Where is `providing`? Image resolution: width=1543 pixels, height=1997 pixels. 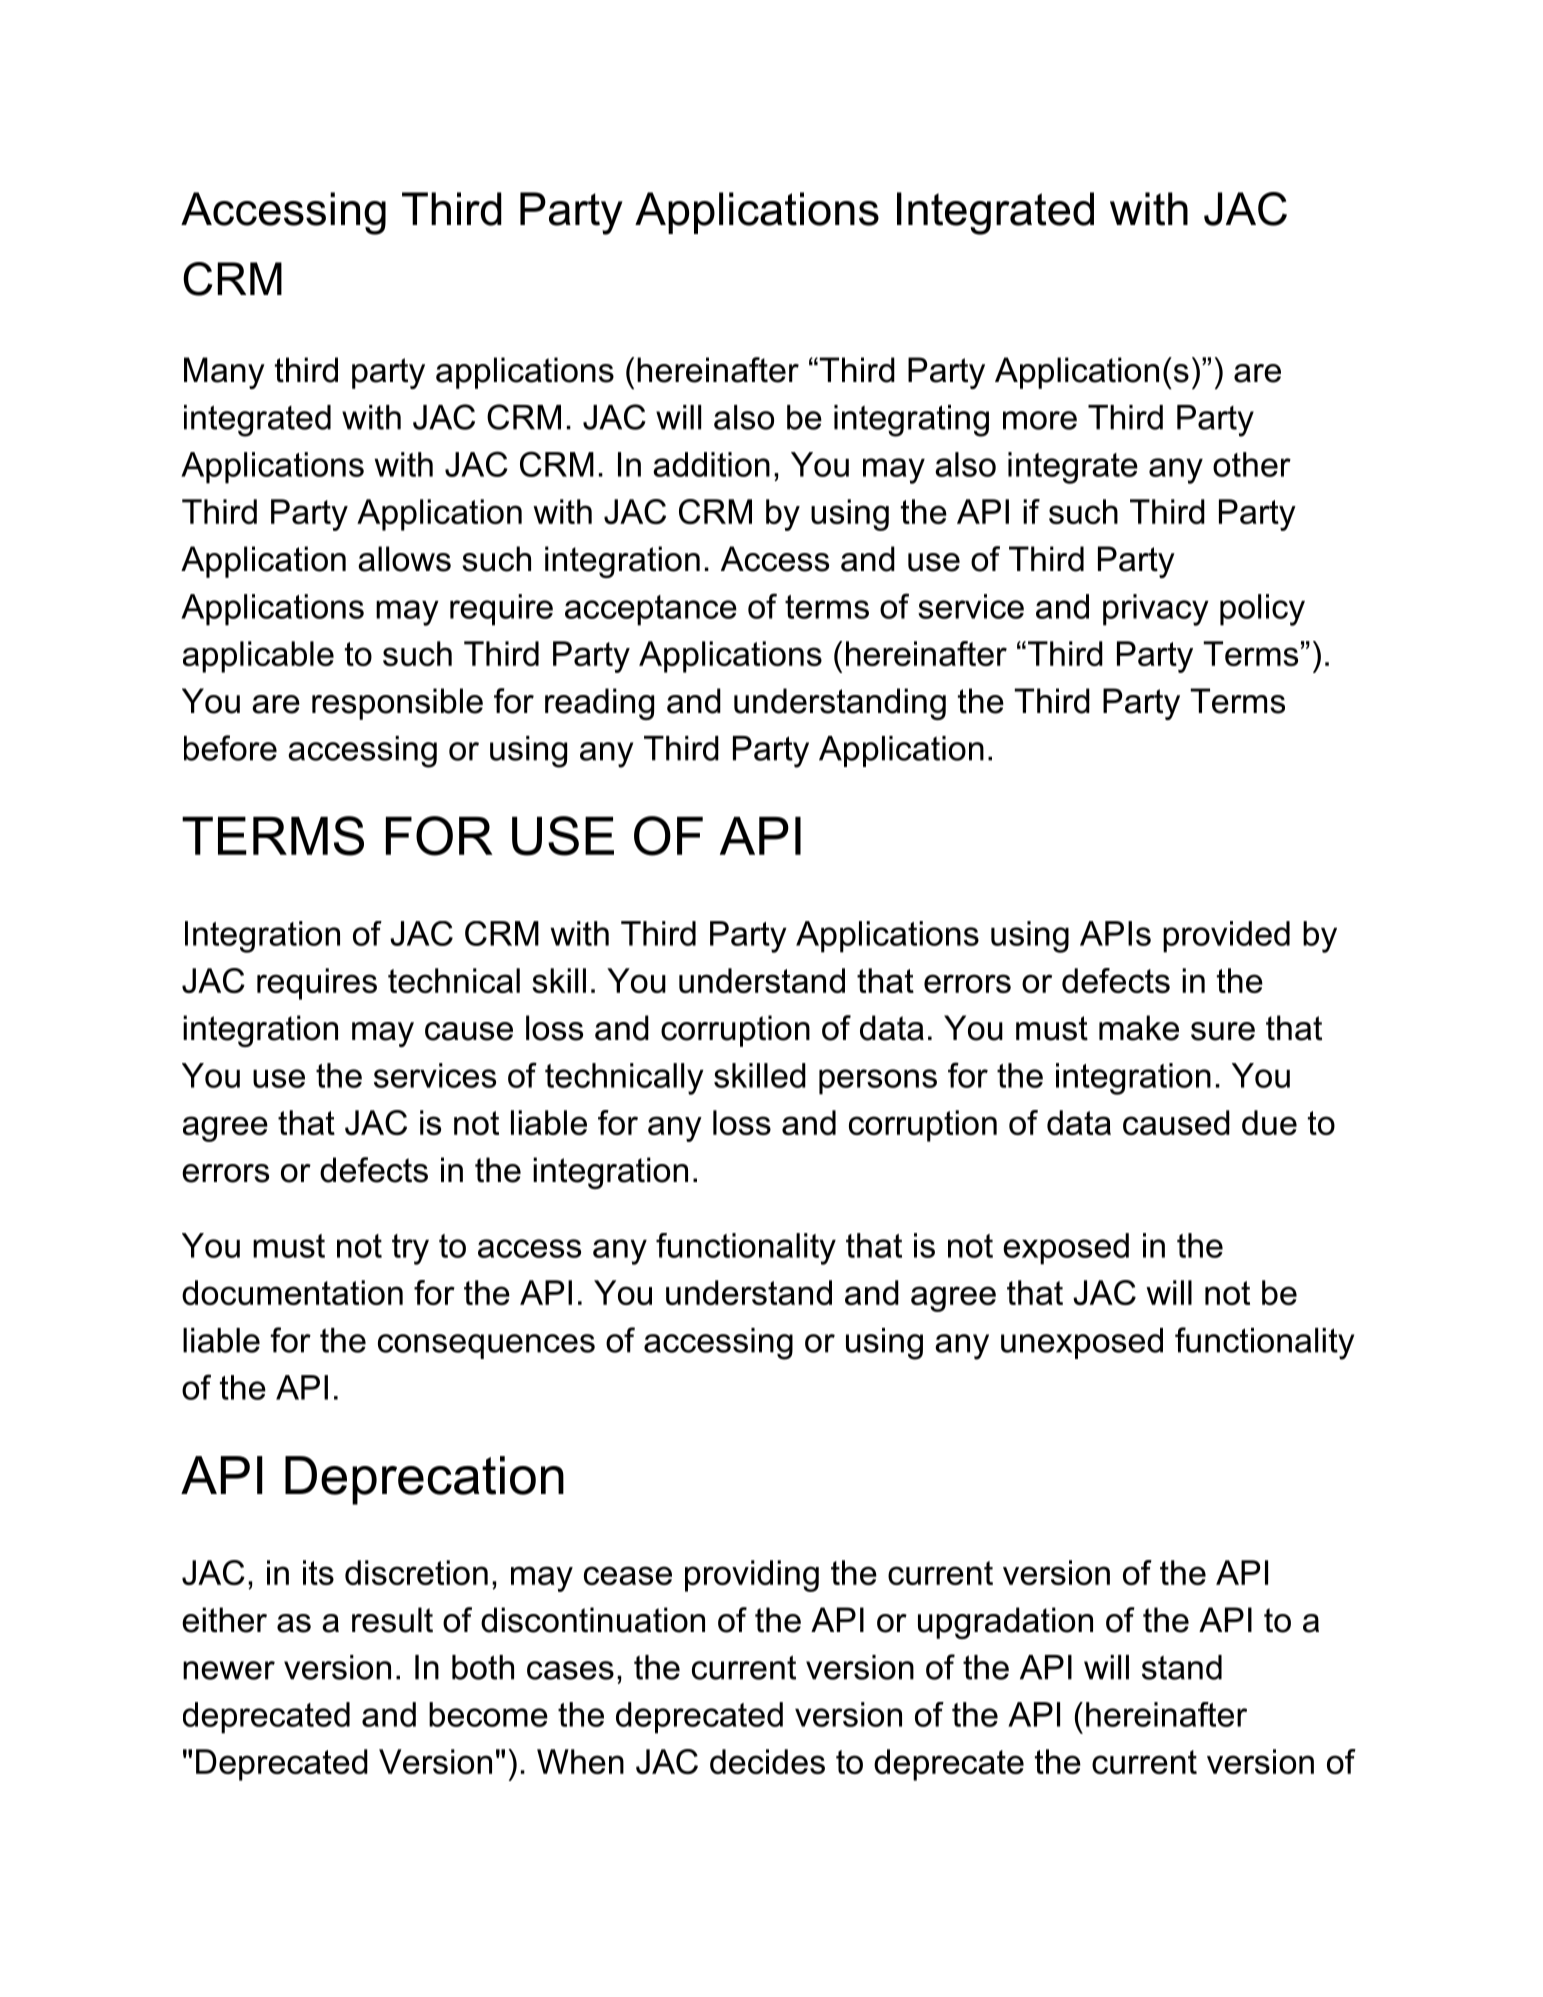 providing is located at coordinates (752, 1576).
